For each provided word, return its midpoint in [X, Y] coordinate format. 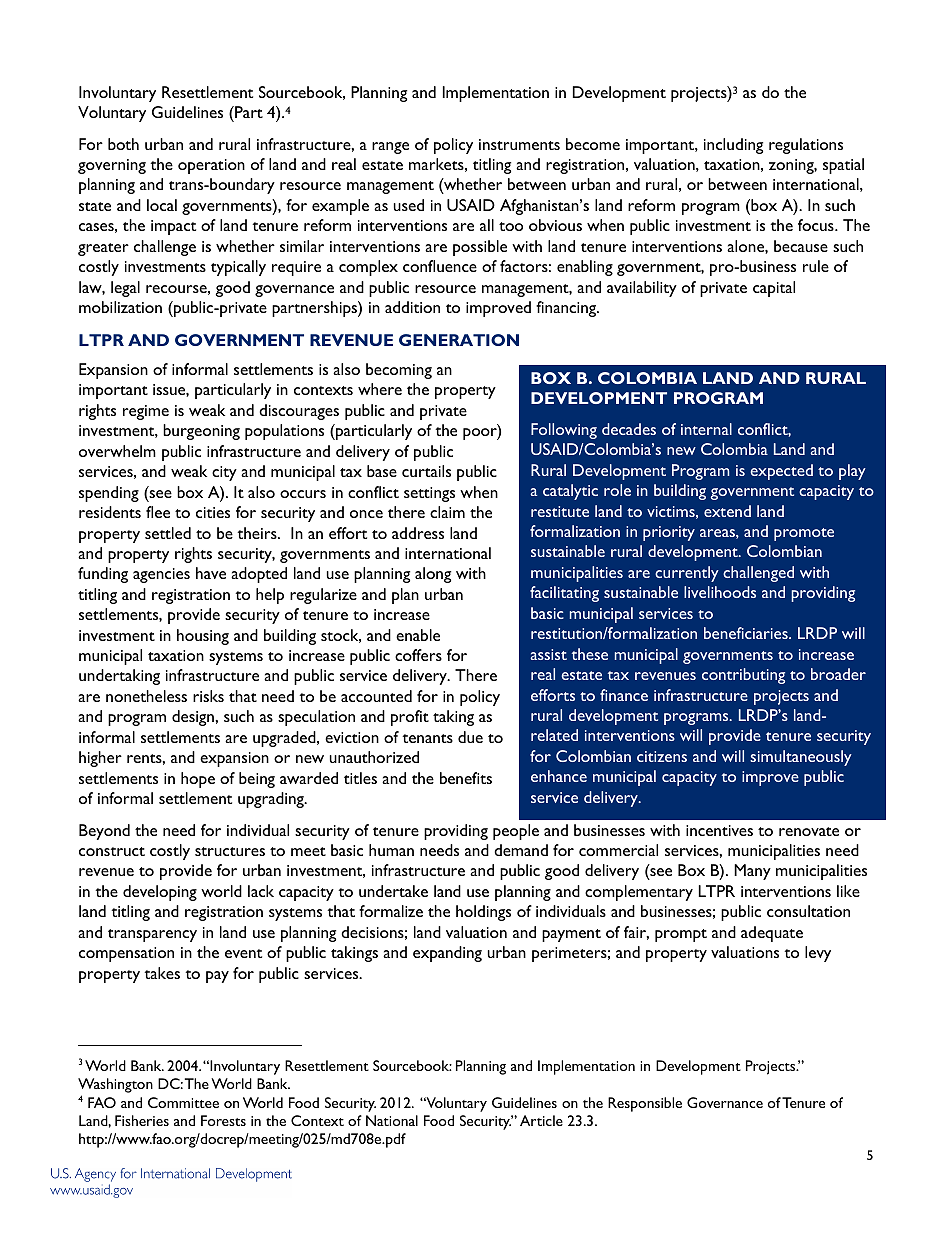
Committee [183, 1102]
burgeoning [201, 432]
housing [203, 637]
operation [211, 166]
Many [752, 872]
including [733, 146]
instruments [519, 144]
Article [541, 1120]
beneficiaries [747, 633]
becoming [399, 371]
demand [521, 850]
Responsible [645, 1104]
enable [418, 635]
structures [230, 851]
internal [706, 429]
